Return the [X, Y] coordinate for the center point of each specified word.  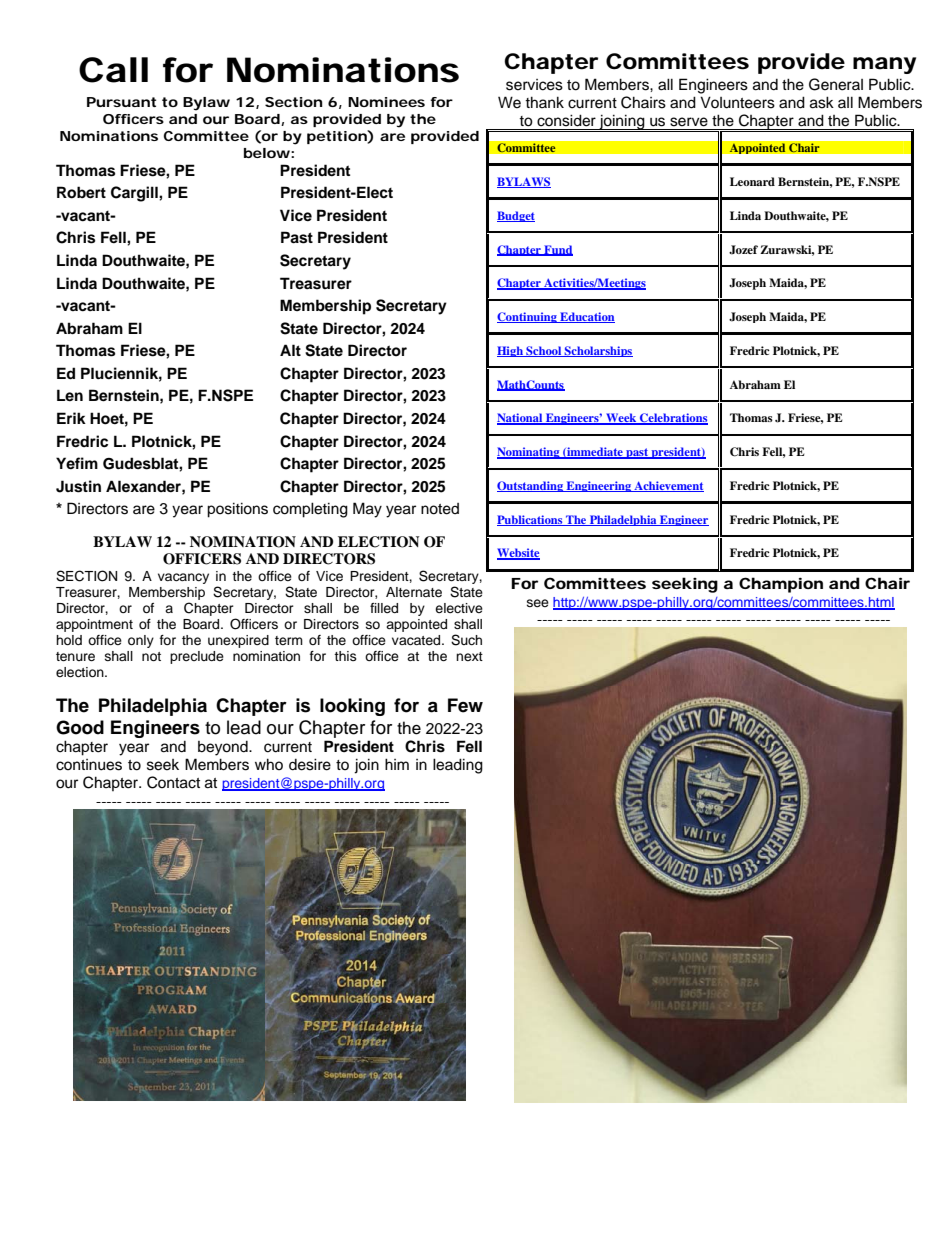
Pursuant [121, 102]
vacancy [183, 578]
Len [70, 395]
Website [518, 554]
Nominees [386, 102]
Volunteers [737, 102]
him [397, 764]
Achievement [668, 486]
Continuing [528, 317]
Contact [173, 782]
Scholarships [598, 351]
